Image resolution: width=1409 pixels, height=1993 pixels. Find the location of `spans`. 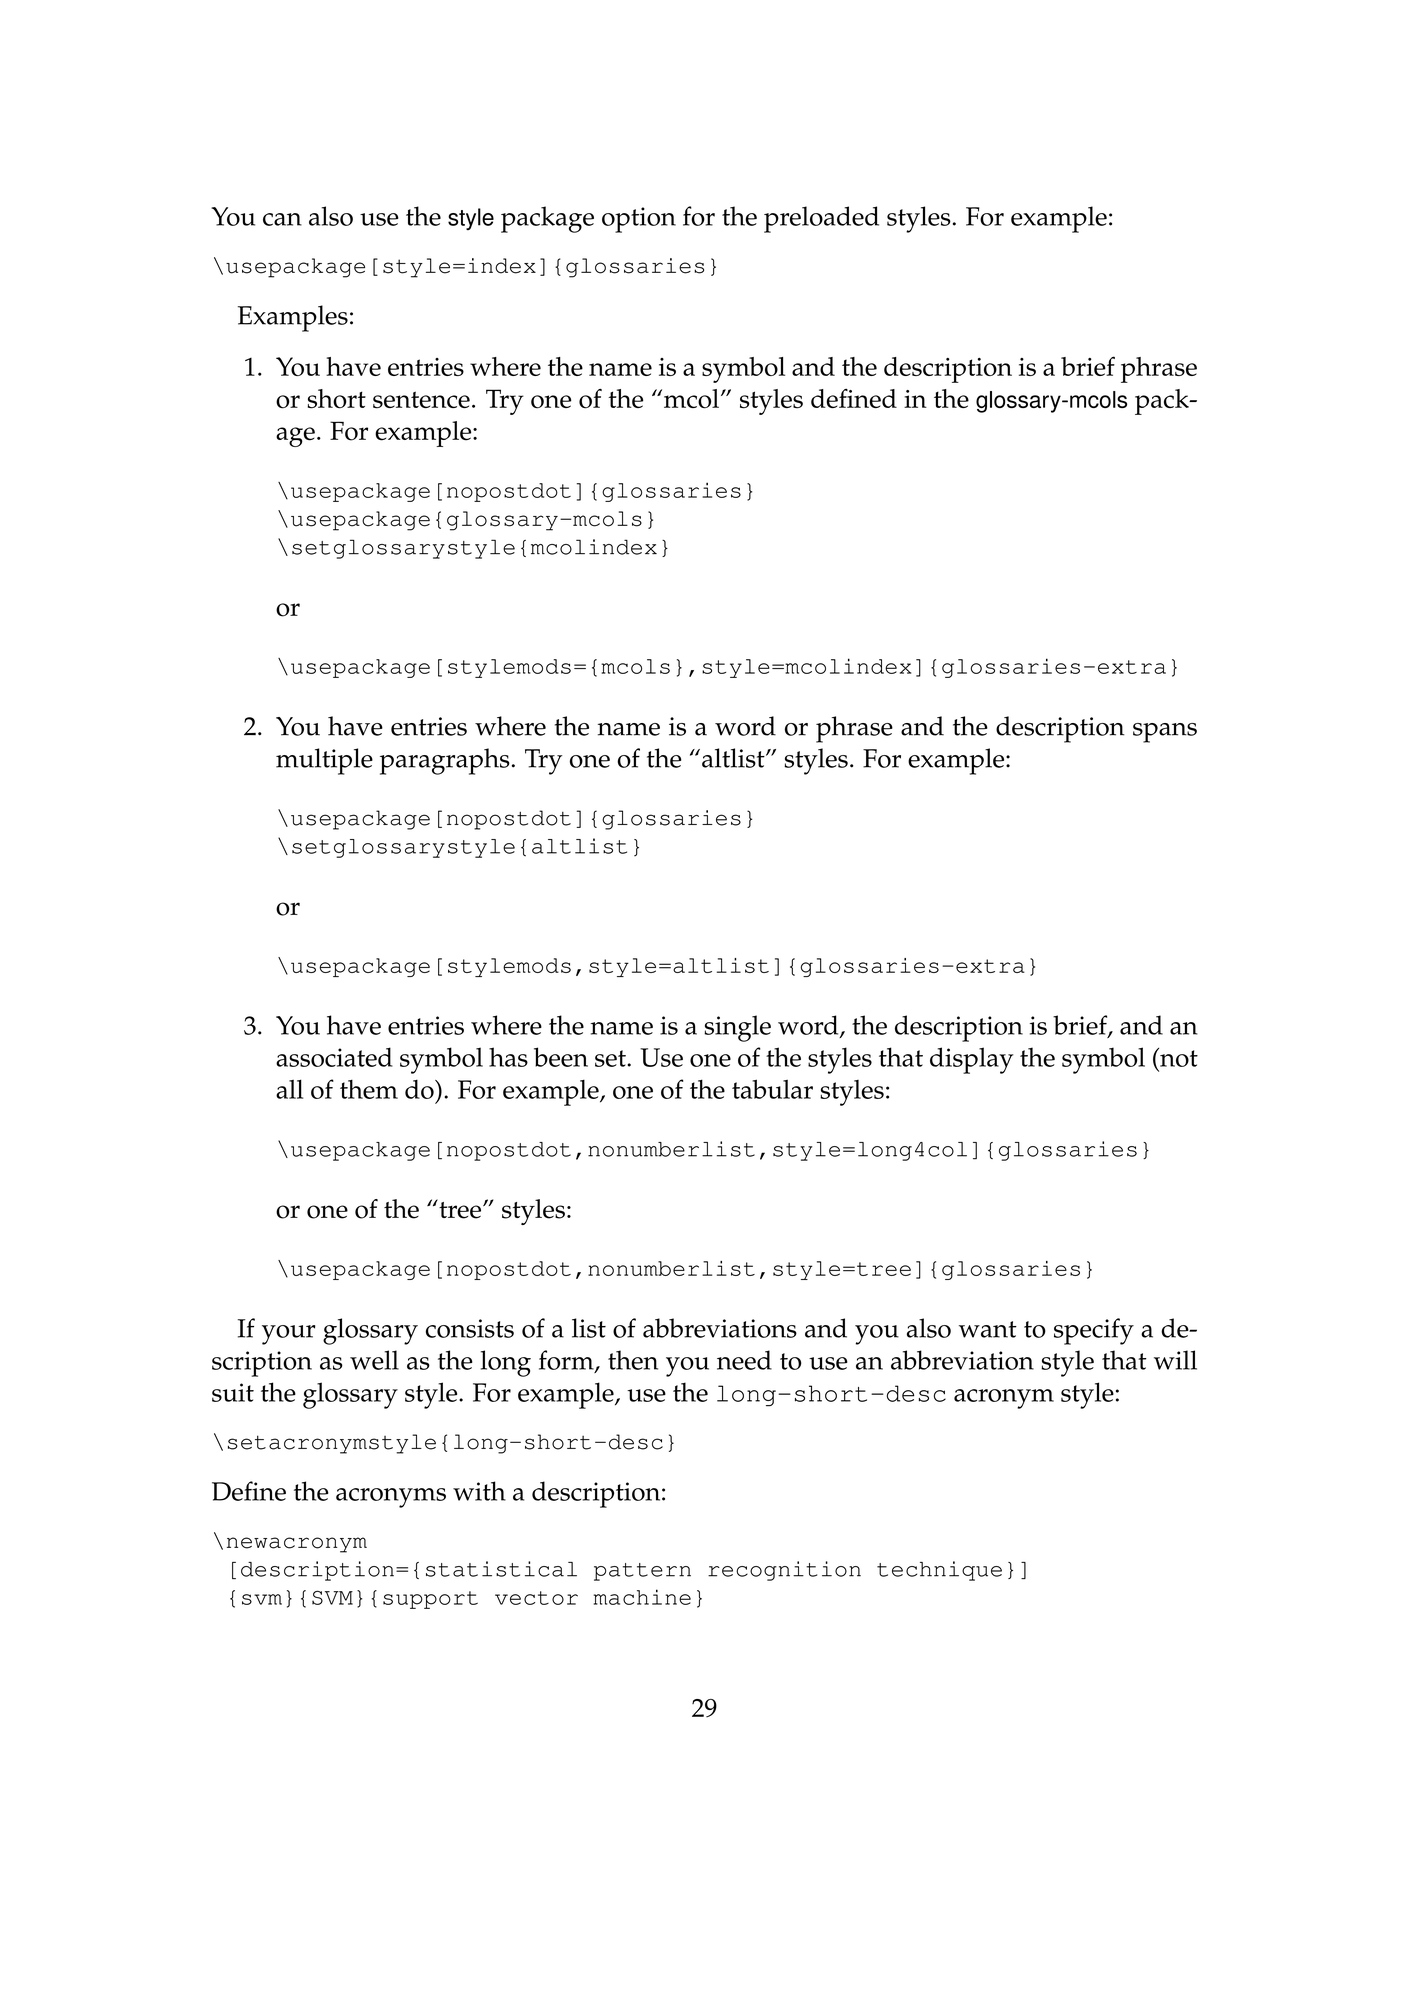

spans is located at coordinates (1165, 733).
